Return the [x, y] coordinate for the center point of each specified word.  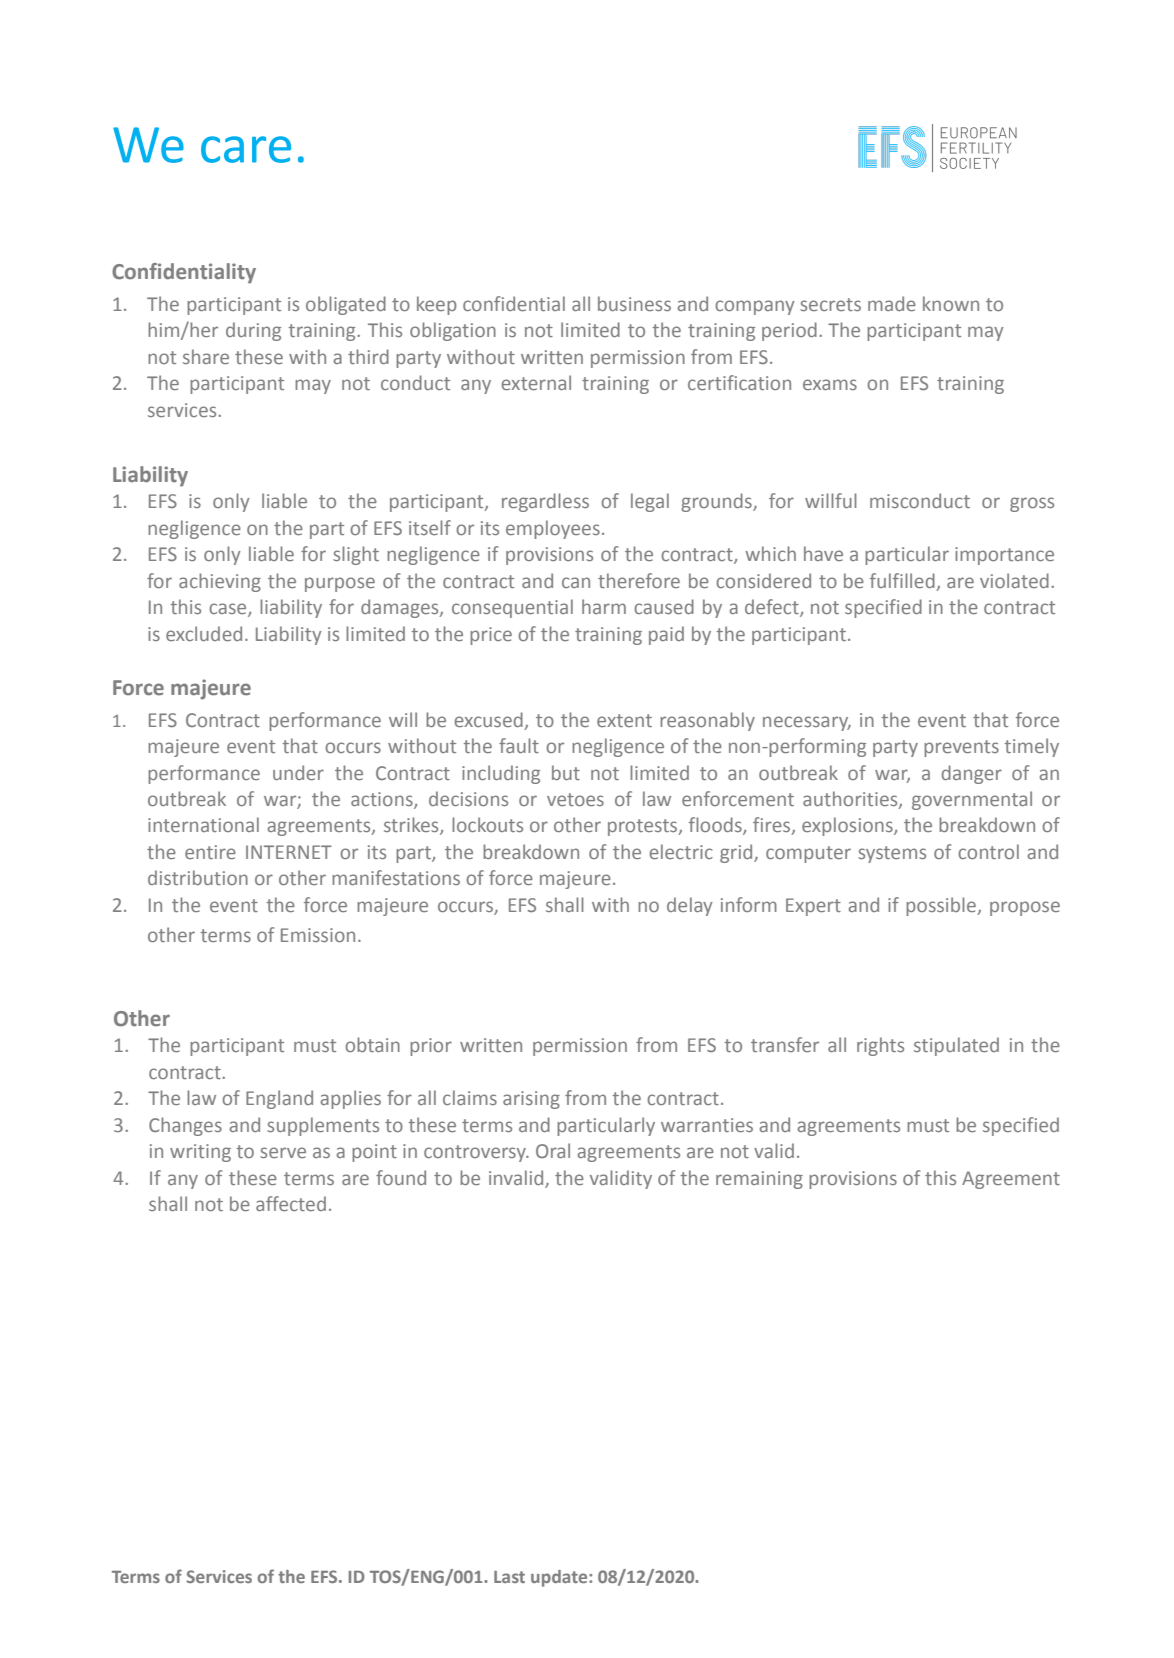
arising [531, 1100]
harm [604, 606]
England [279, 1099]
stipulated [956, 1046]
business [634, 303]
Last [509, 1577]
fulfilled [902, 580]
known [951, 303]
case [229, 610]
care [246, 149]
